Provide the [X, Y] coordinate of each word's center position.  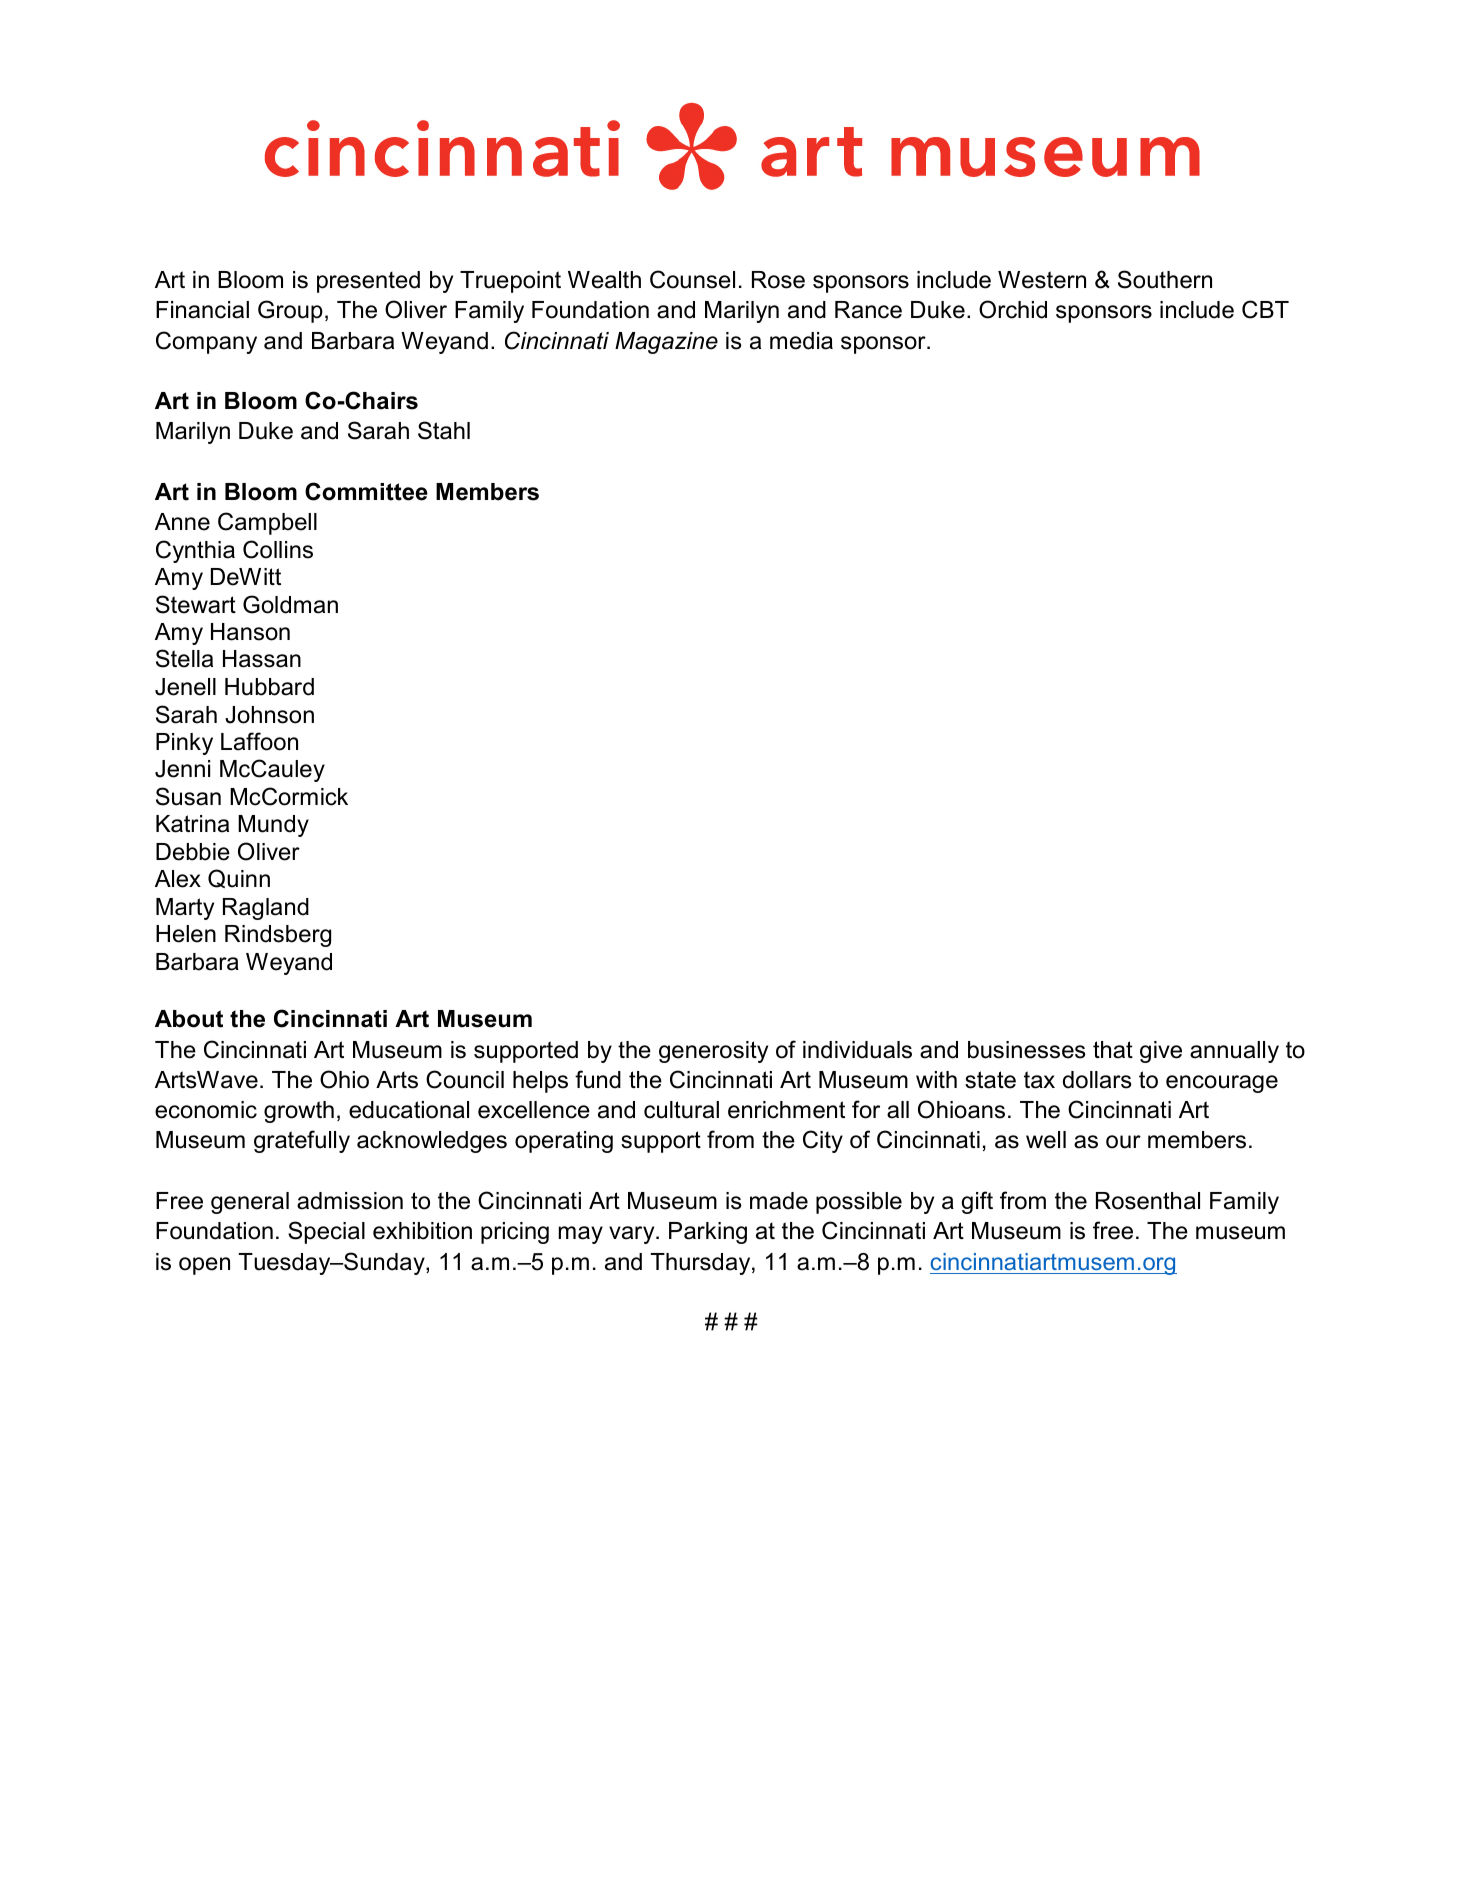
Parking [708, 1233]
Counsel [692, 279]
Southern [1165, 279]
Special [326, 1232]
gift [977, 1202]
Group [290, 311]
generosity [713, 1052]
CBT [1265, 309]
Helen [186, 934]
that [1113, 1050]
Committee [366, 491]
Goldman [290, 604]
